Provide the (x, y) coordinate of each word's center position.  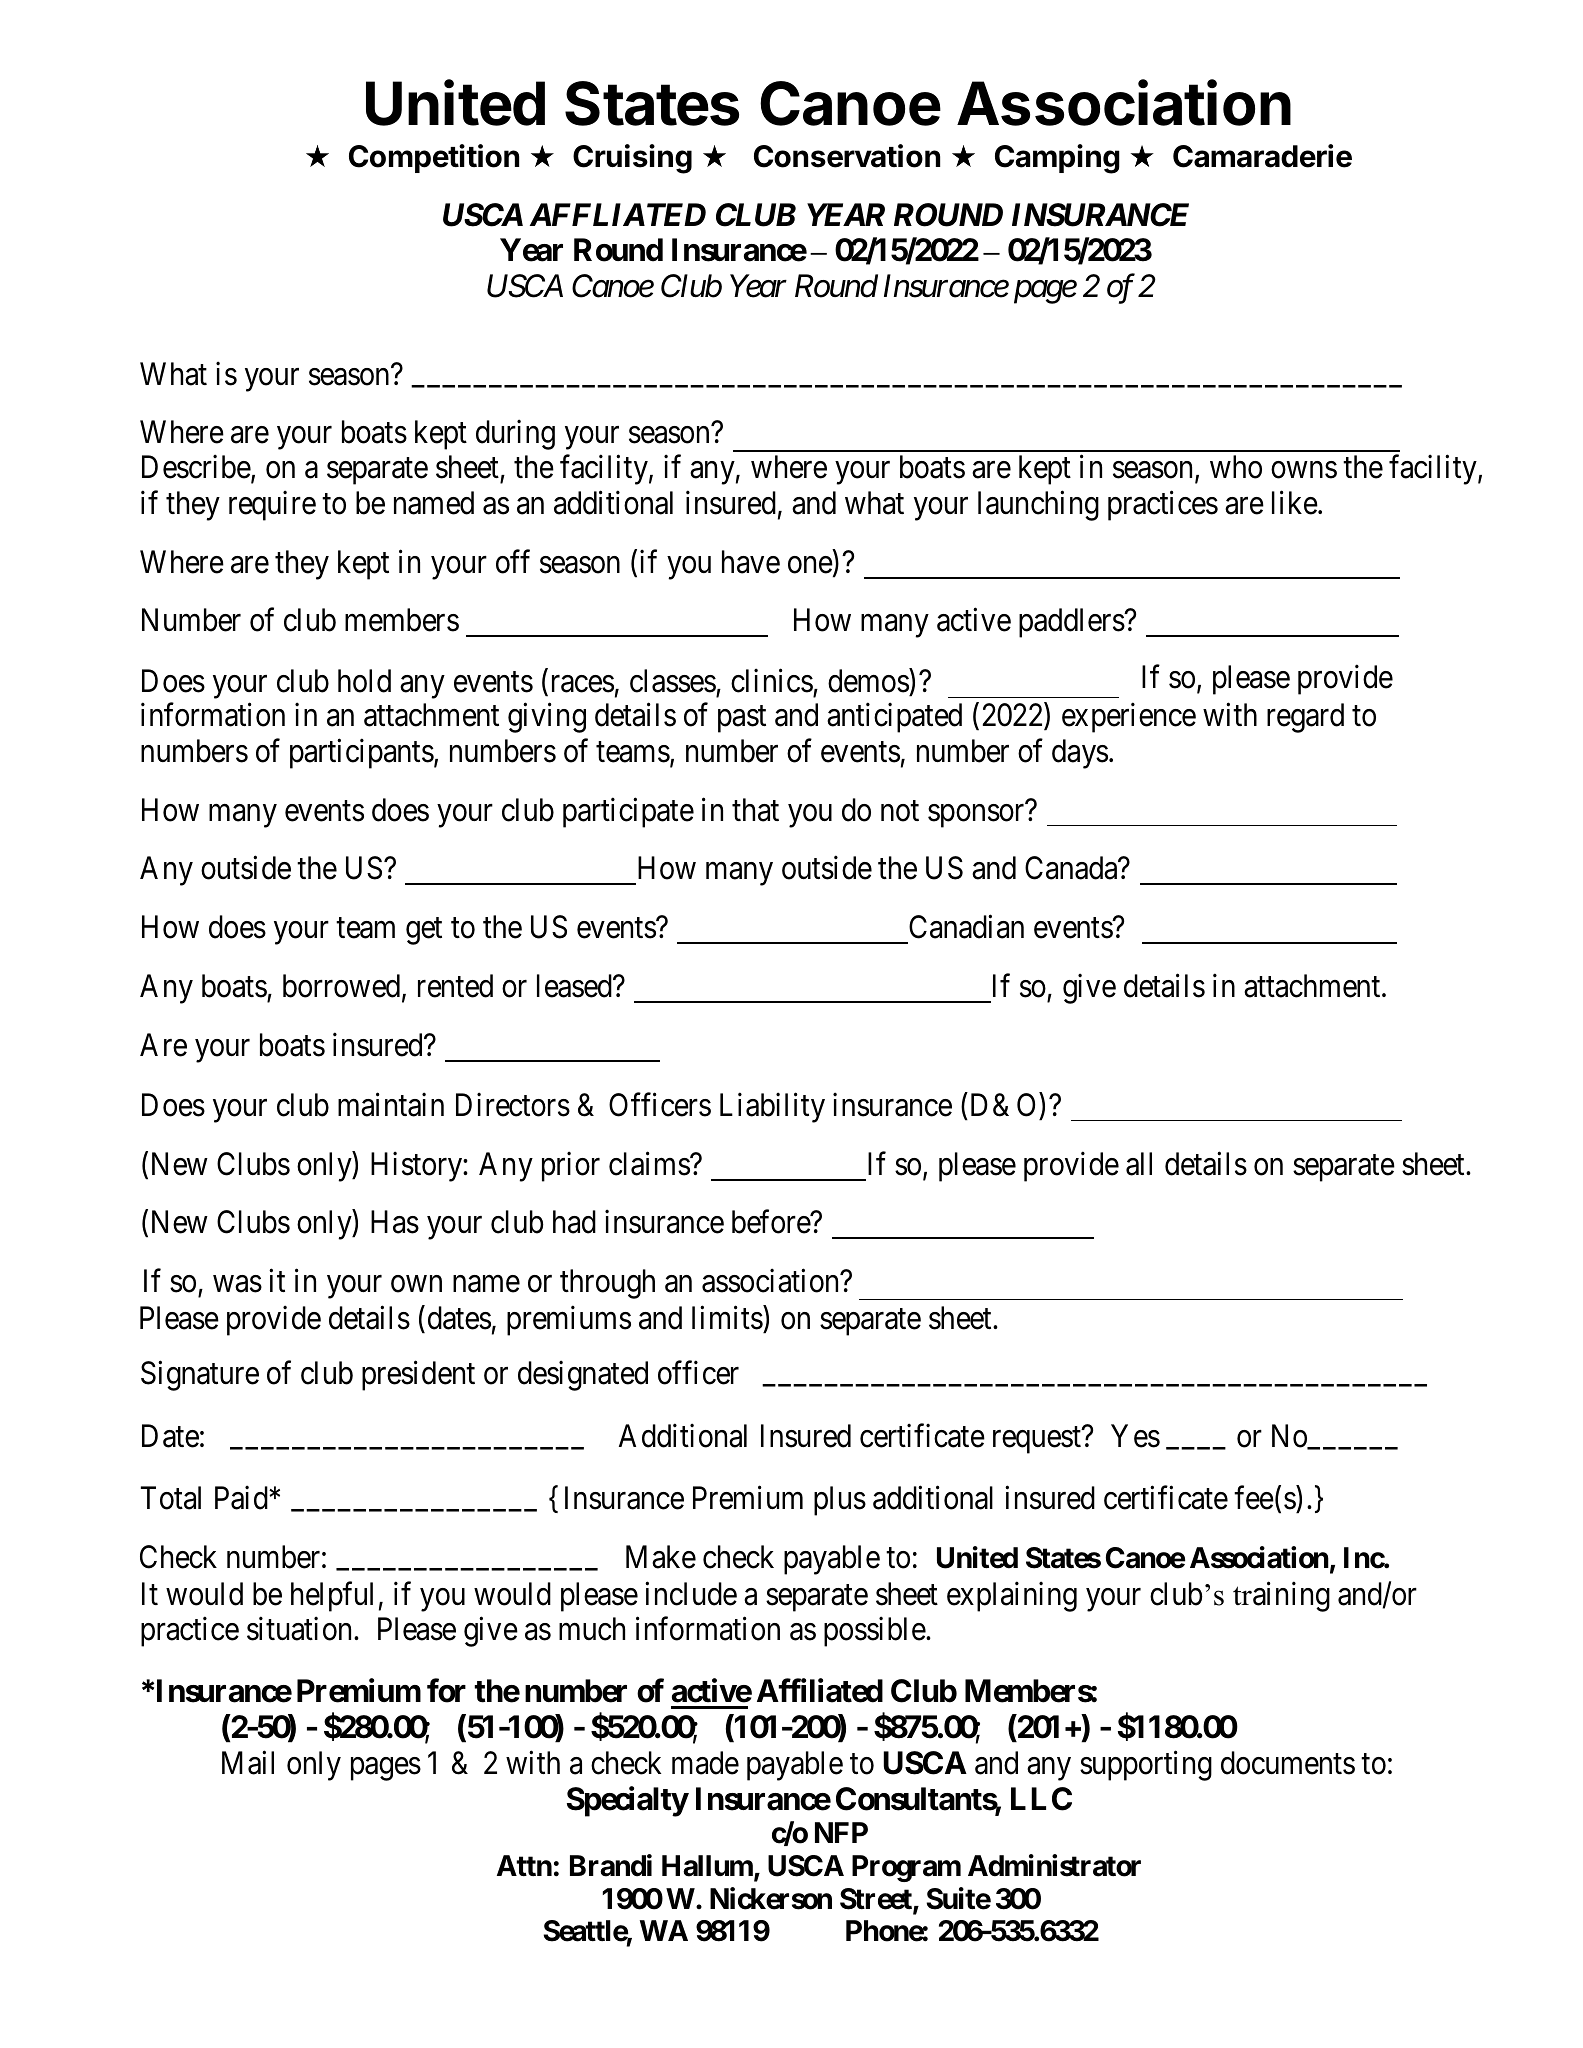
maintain (391, 1105)
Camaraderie (1262, 156)
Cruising (632, 159)
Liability (772, 1108)
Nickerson (771, 1898)
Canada (1072, 868)
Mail (248, 1763)
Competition (434, 158)
